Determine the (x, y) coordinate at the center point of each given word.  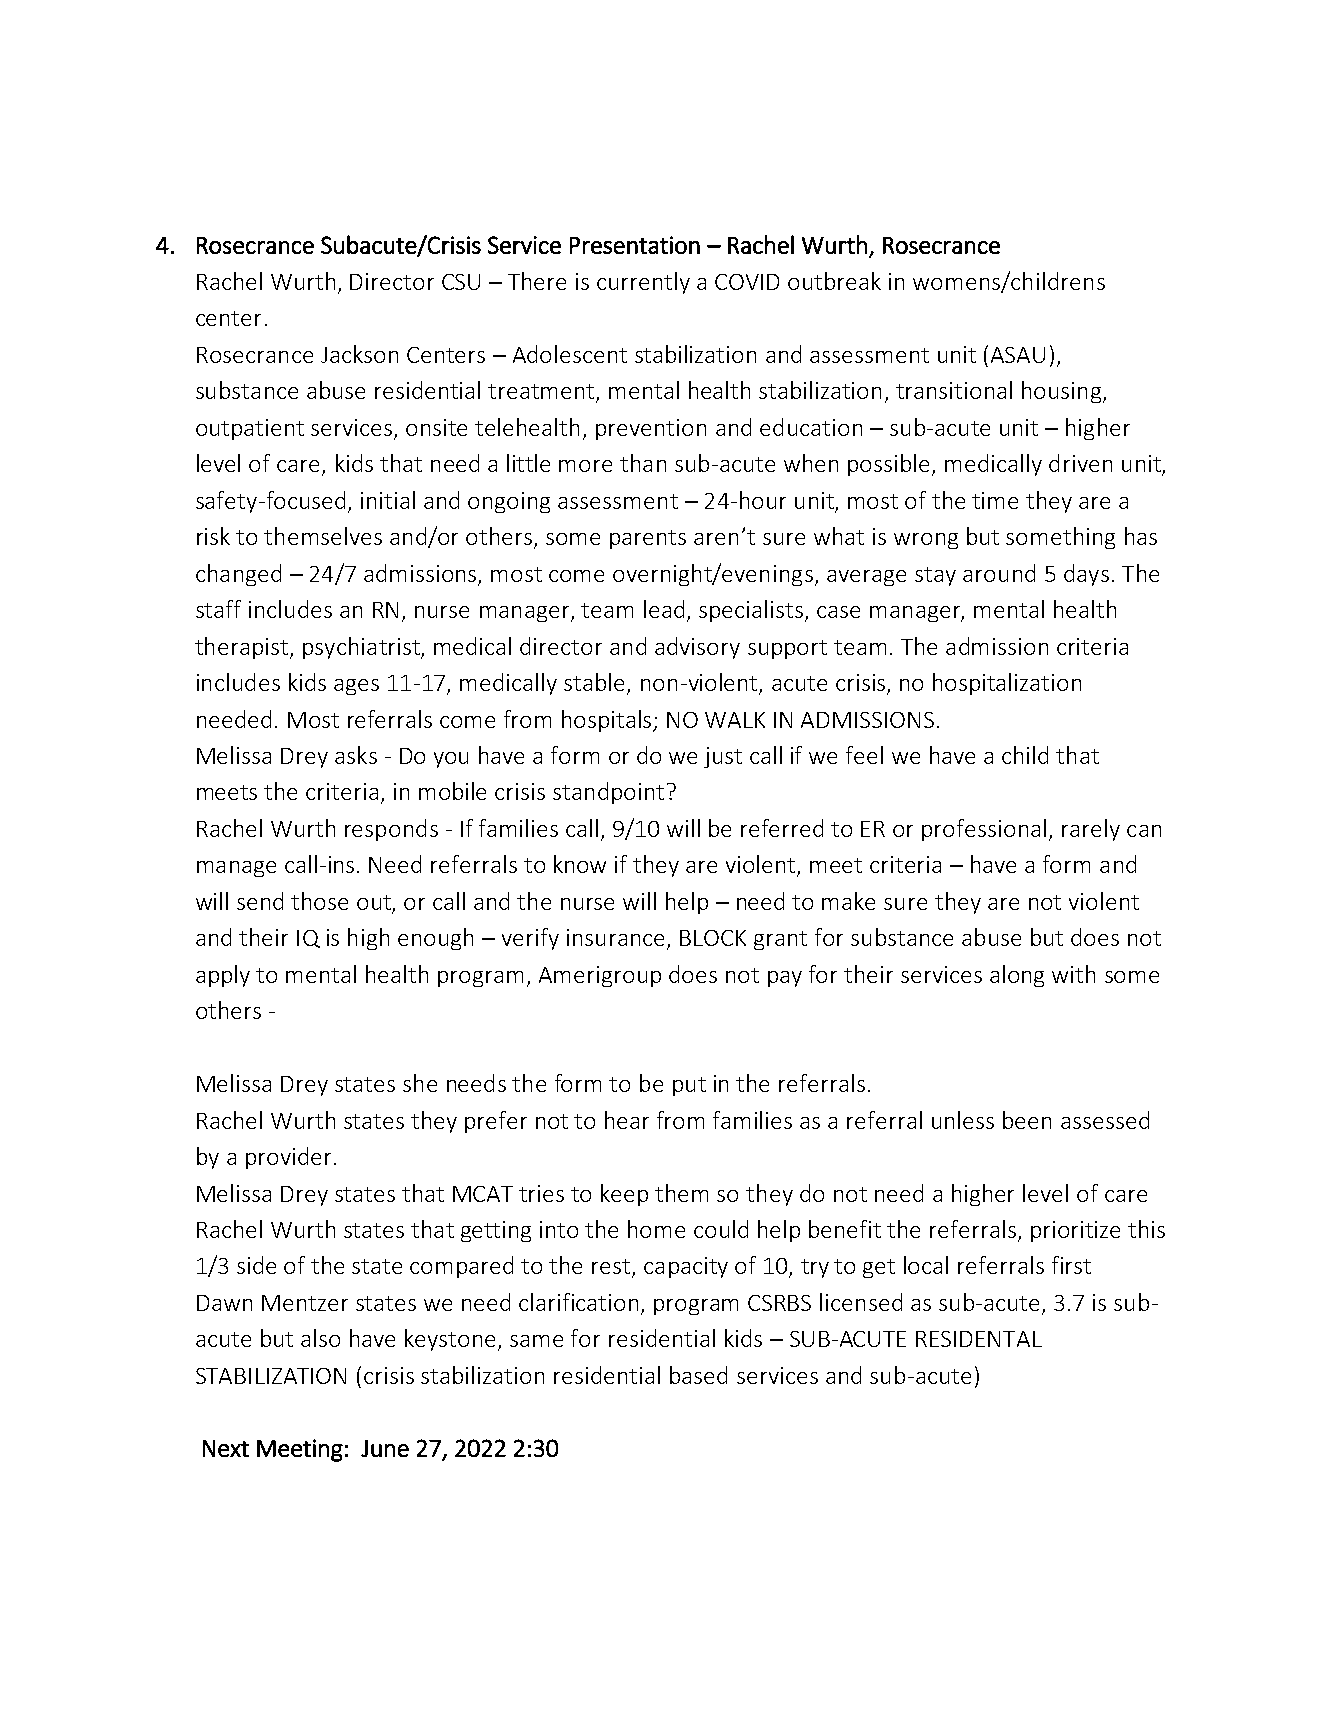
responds (391, 830)
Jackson (359, 354)
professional (984, 830)
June (385, 1448)
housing (1063, 392)
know (580, 864)
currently (643, 283)
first (1071, 1265)
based (698, 1375)
